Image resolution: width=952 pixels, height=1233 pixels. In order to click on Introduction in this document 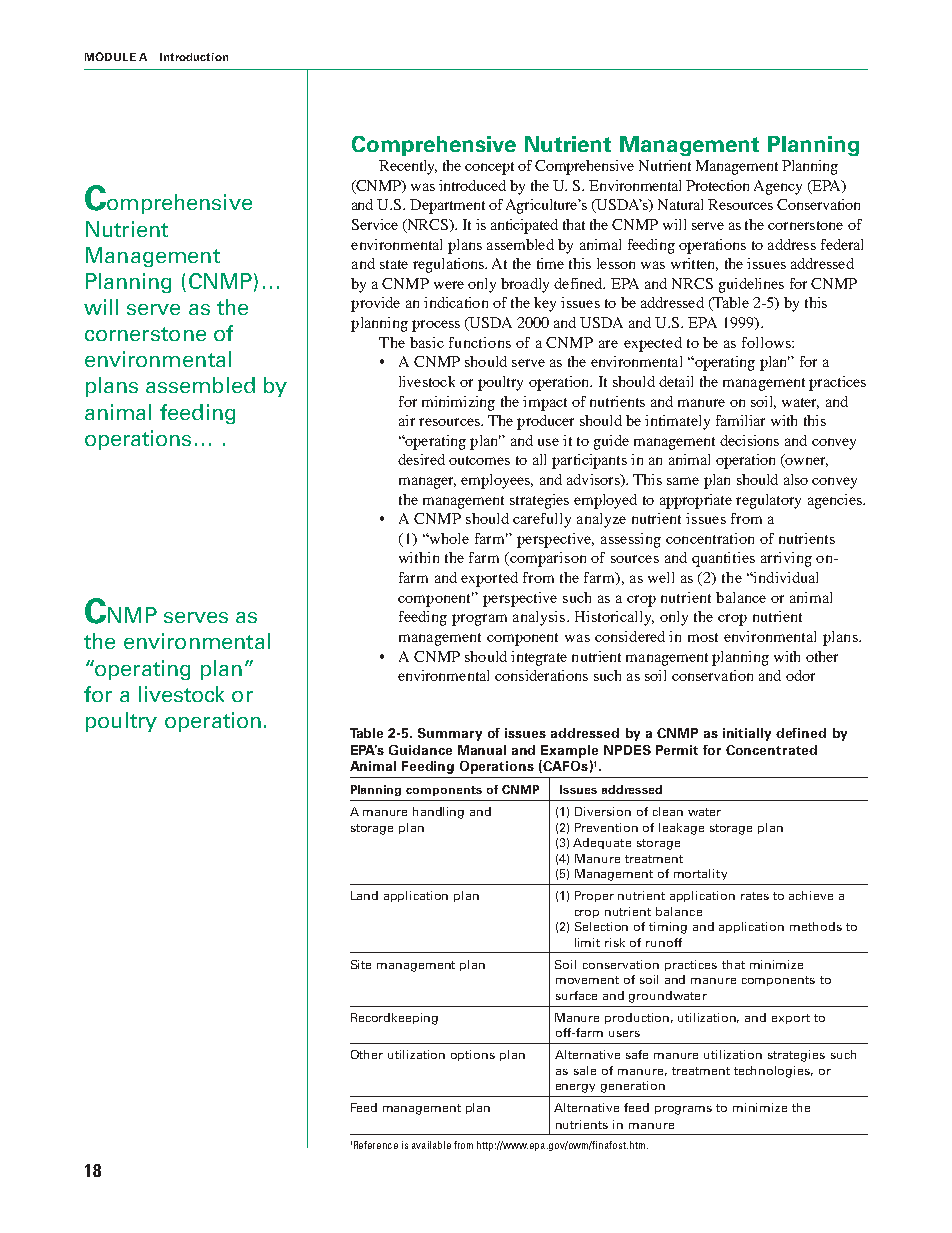, I will do `click(194, 57)`.
